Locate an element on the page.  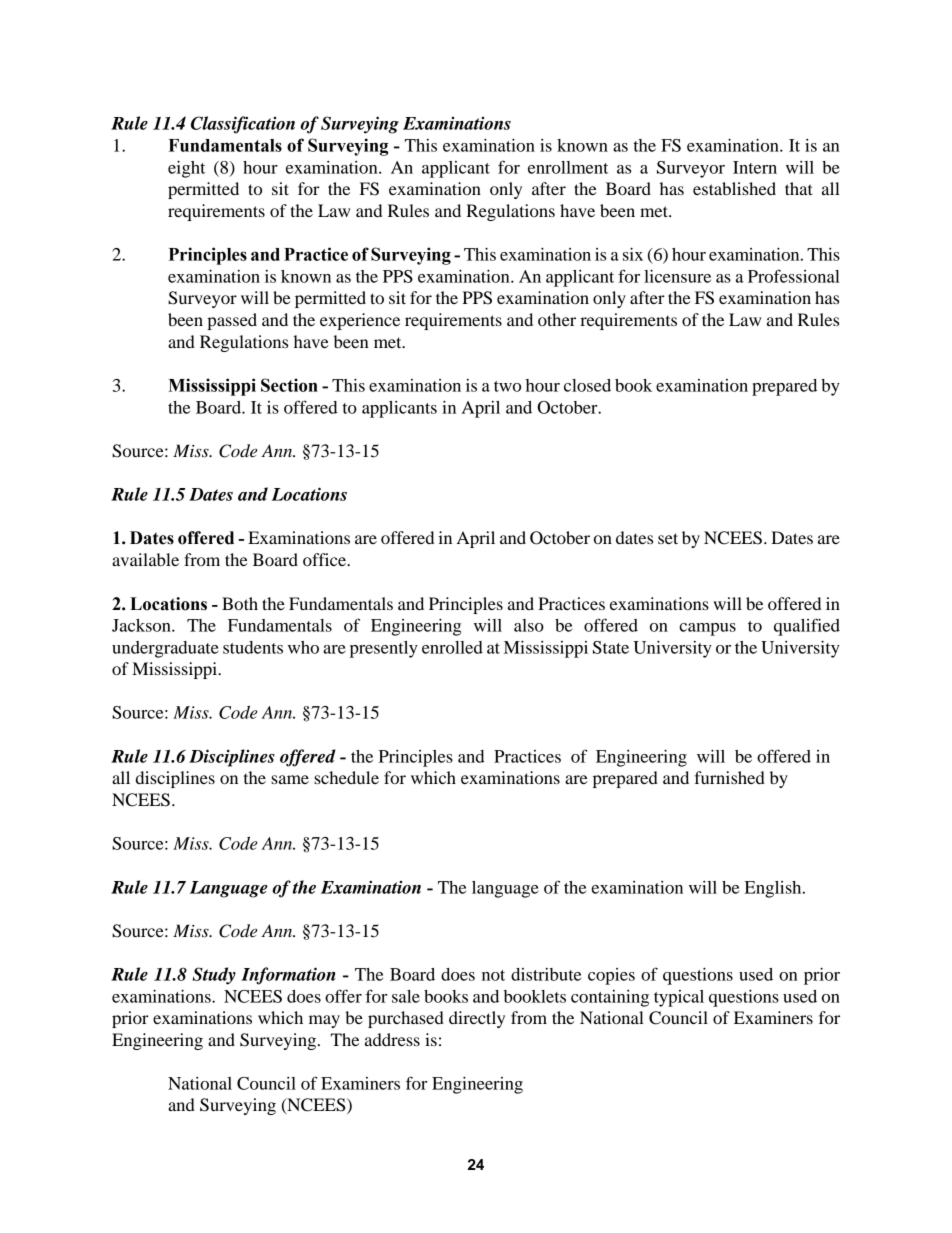
Both is located at coordinates (240, 603).
